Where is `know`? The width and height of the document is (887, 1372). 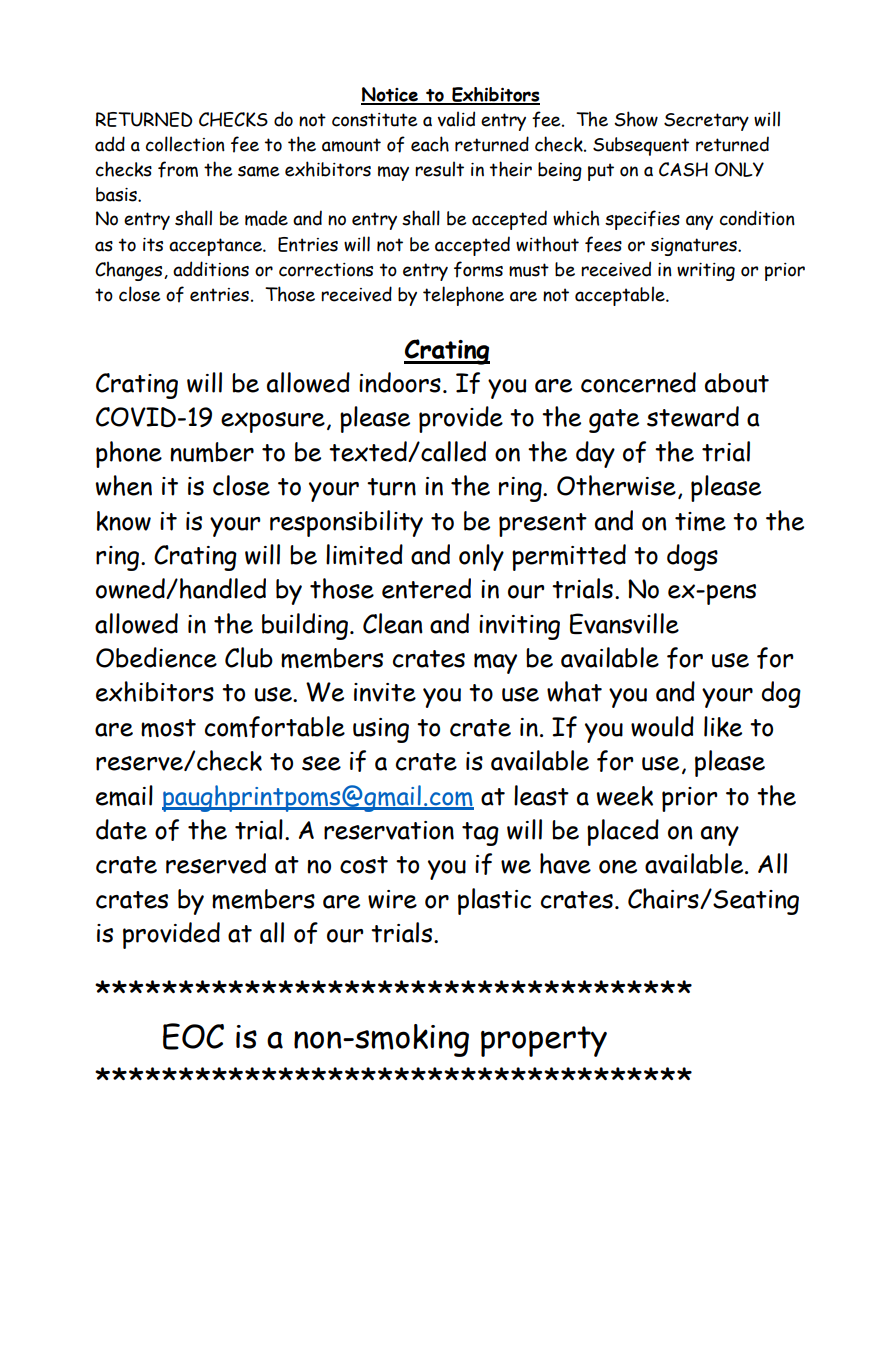
know is located at coordinates (124, 521).
